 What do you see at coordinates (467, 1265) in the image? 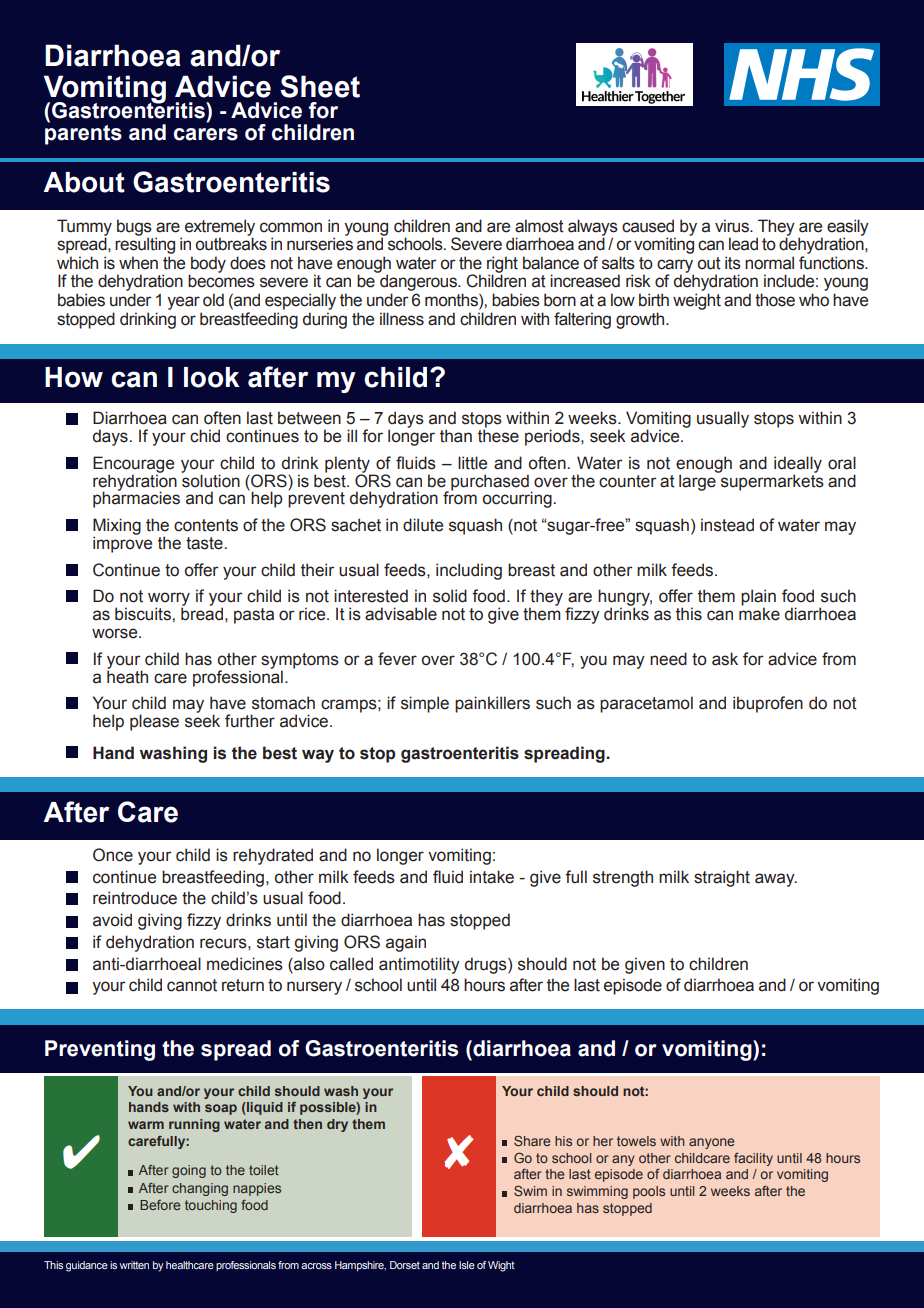
I see `Isle` at bounding box center [467, 1265].
